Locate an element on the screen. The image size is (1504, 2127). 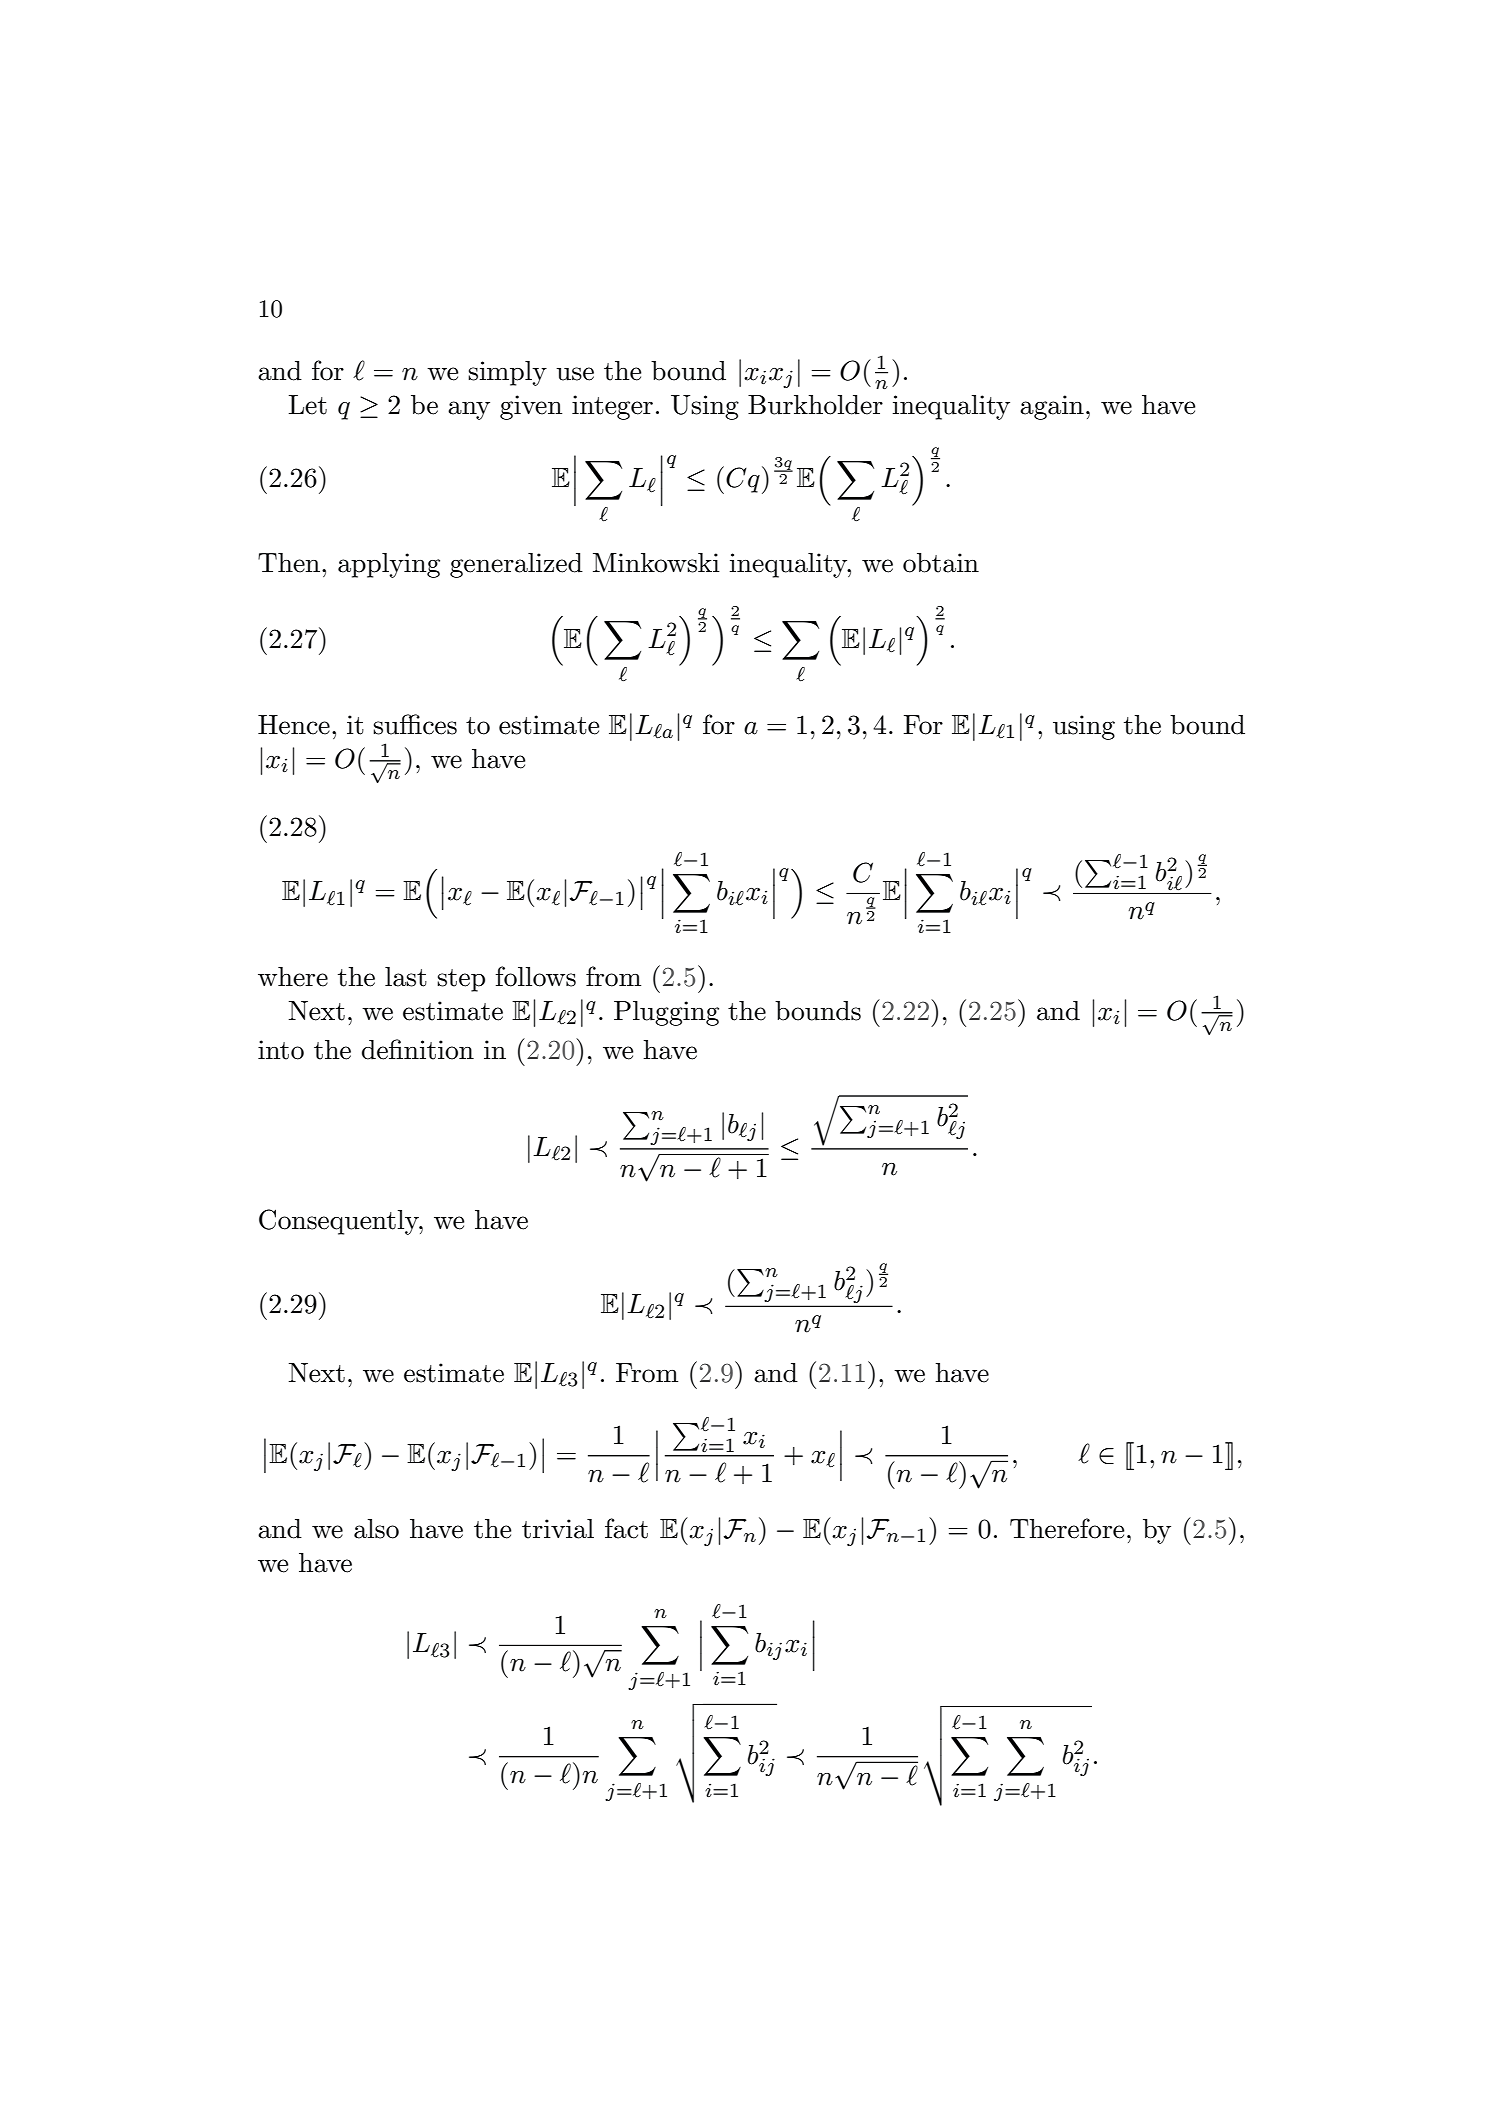
Let is located at coordinates (308, 405).
